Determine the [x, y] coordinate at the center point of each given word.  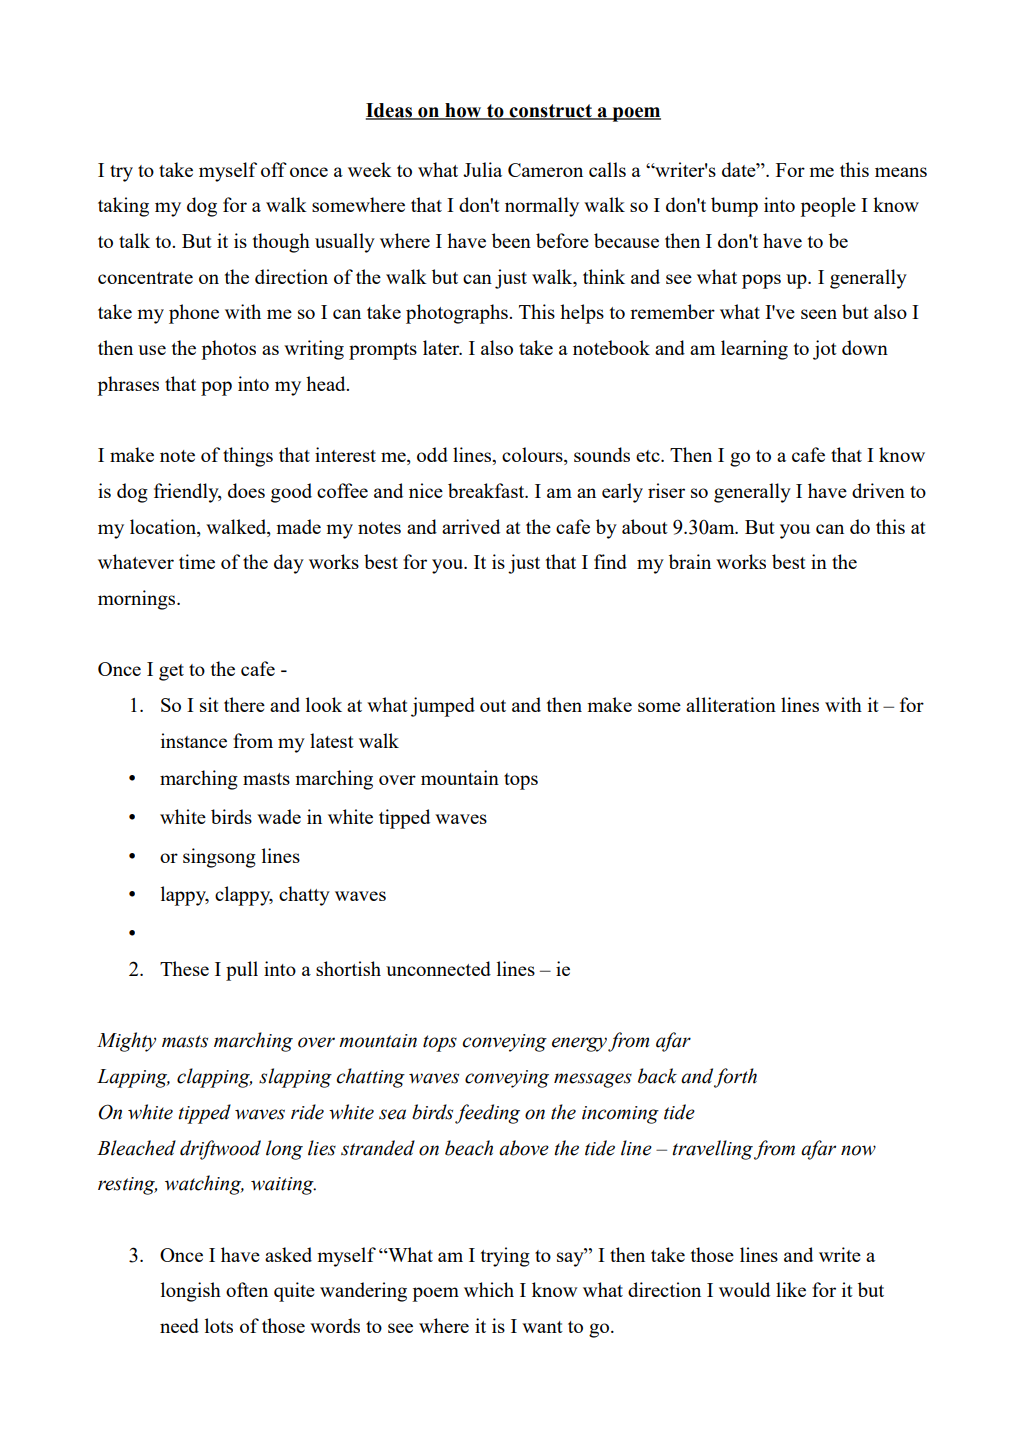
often [247, 1289]
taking [123, 207]
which [489, 1289]
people [828, 207]
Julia [482, 169]
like [791, 1289]
